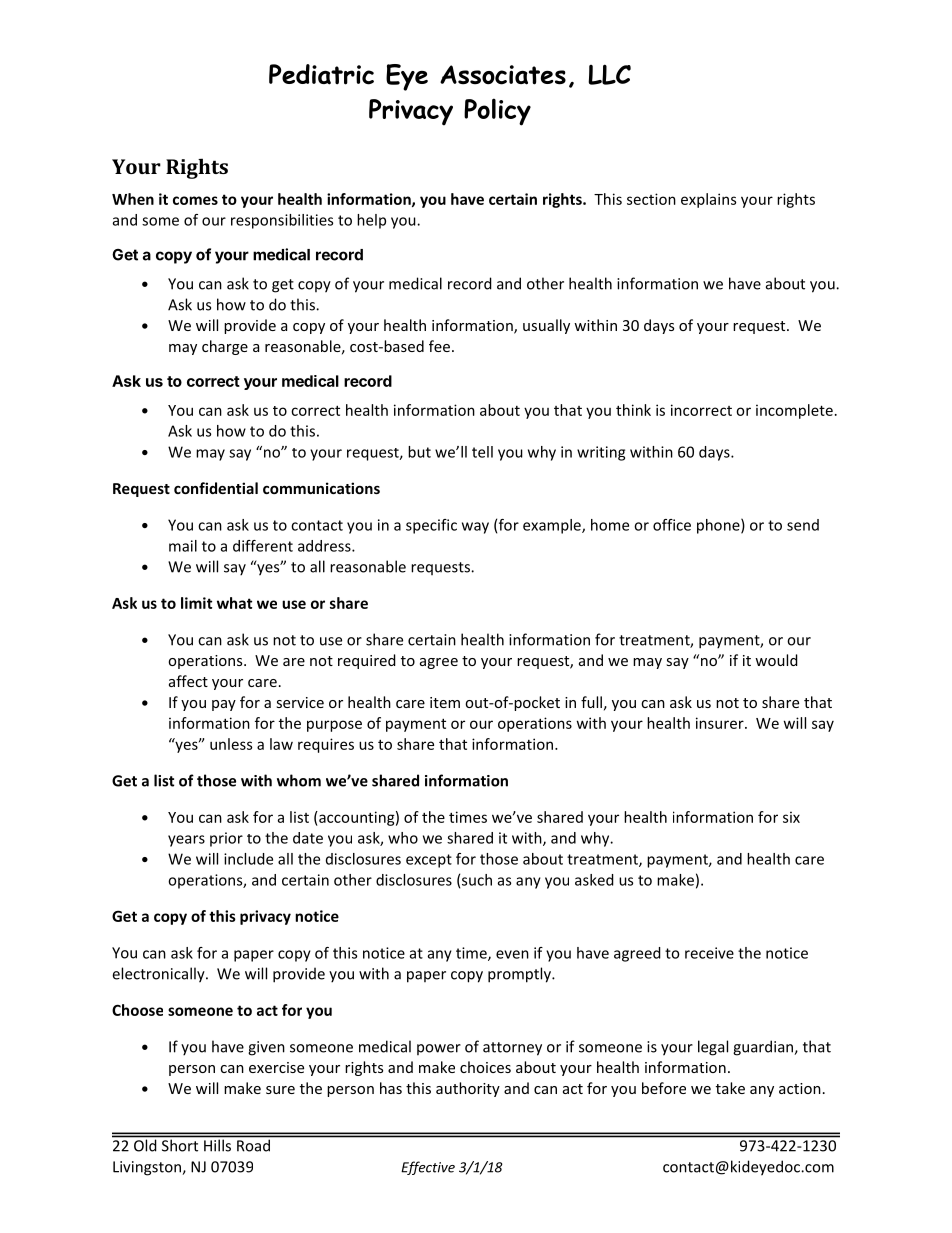  I want to click on tell, so click(482, 452).
